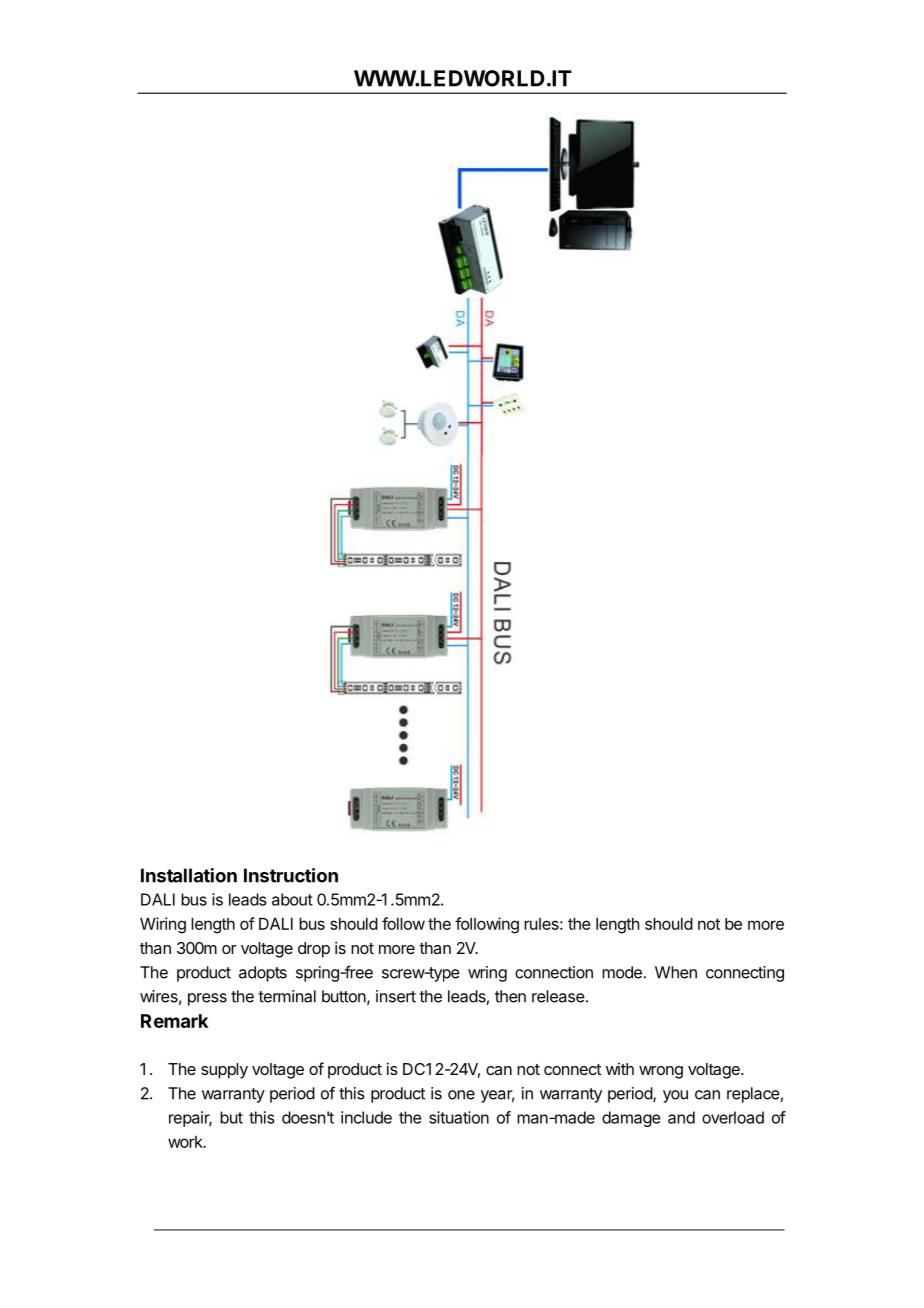 This screenshot has width=924, height=1308. Describe the element at coordinates (459, 1117) in the screenshot. I see `situation` at that location.
